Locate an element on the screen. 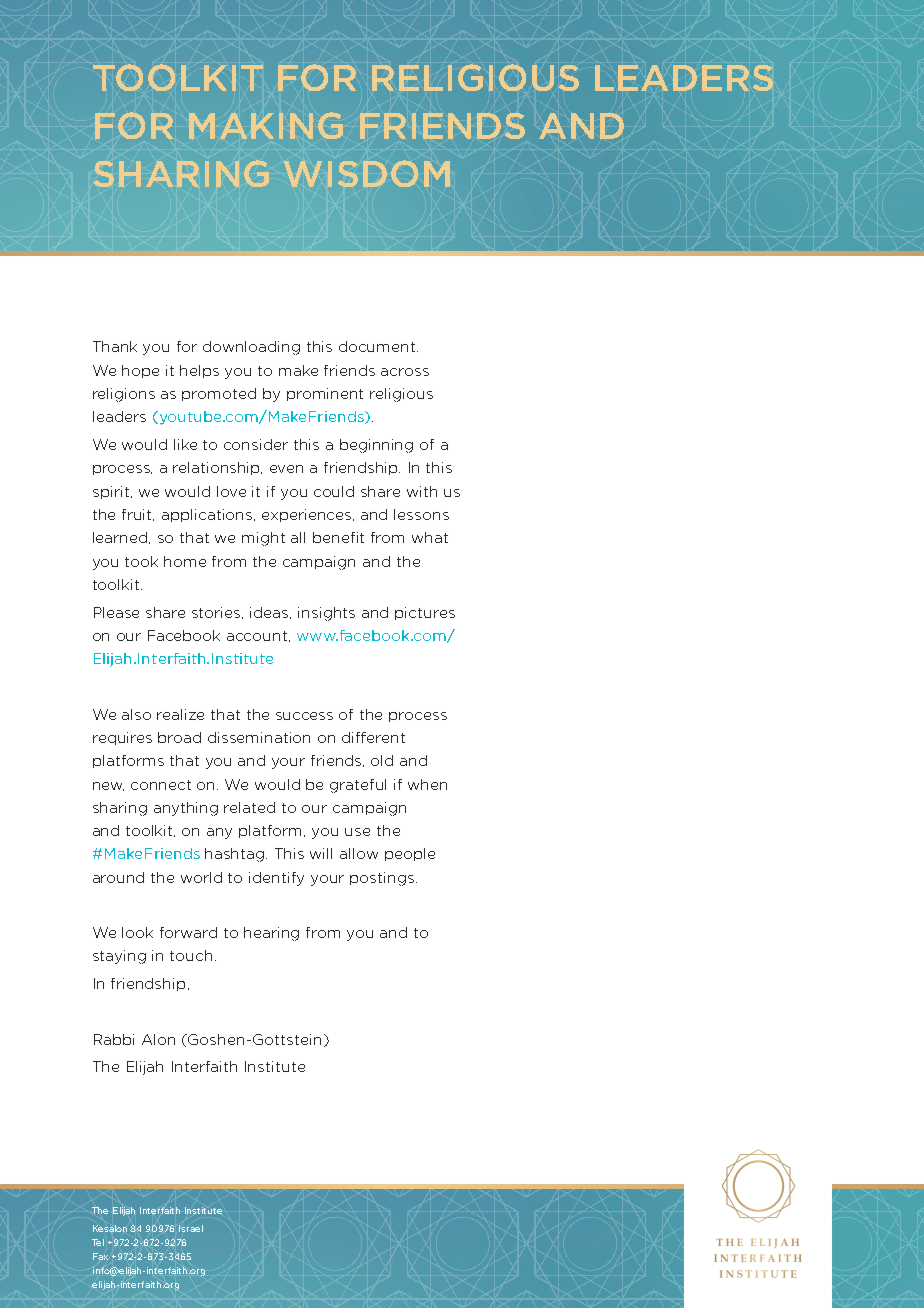 This screenshot has width=924, height=1308. pictures is located at coordinates (425, 613).
